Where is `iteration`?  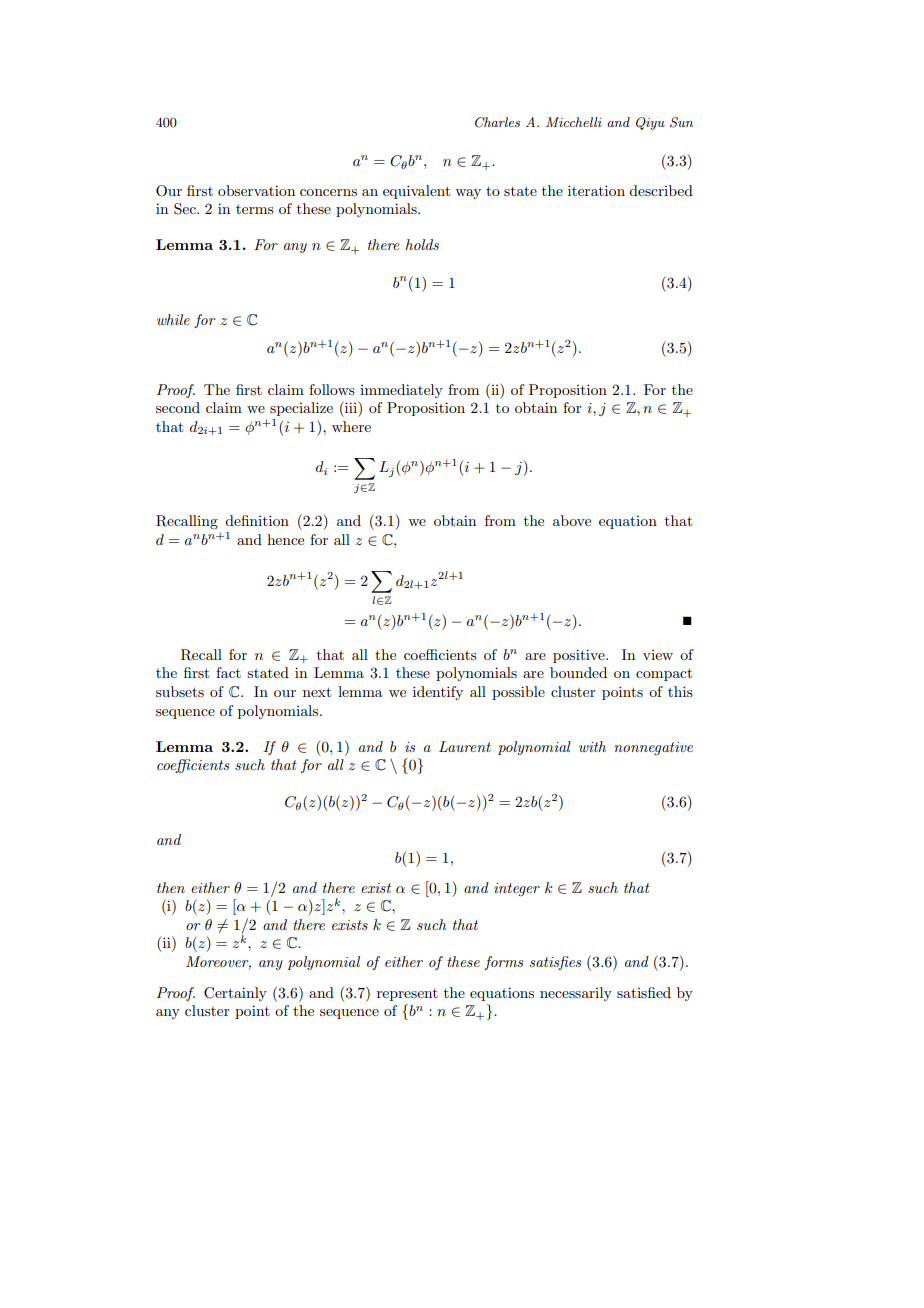
iteration is located at coordinates (596, 190).
